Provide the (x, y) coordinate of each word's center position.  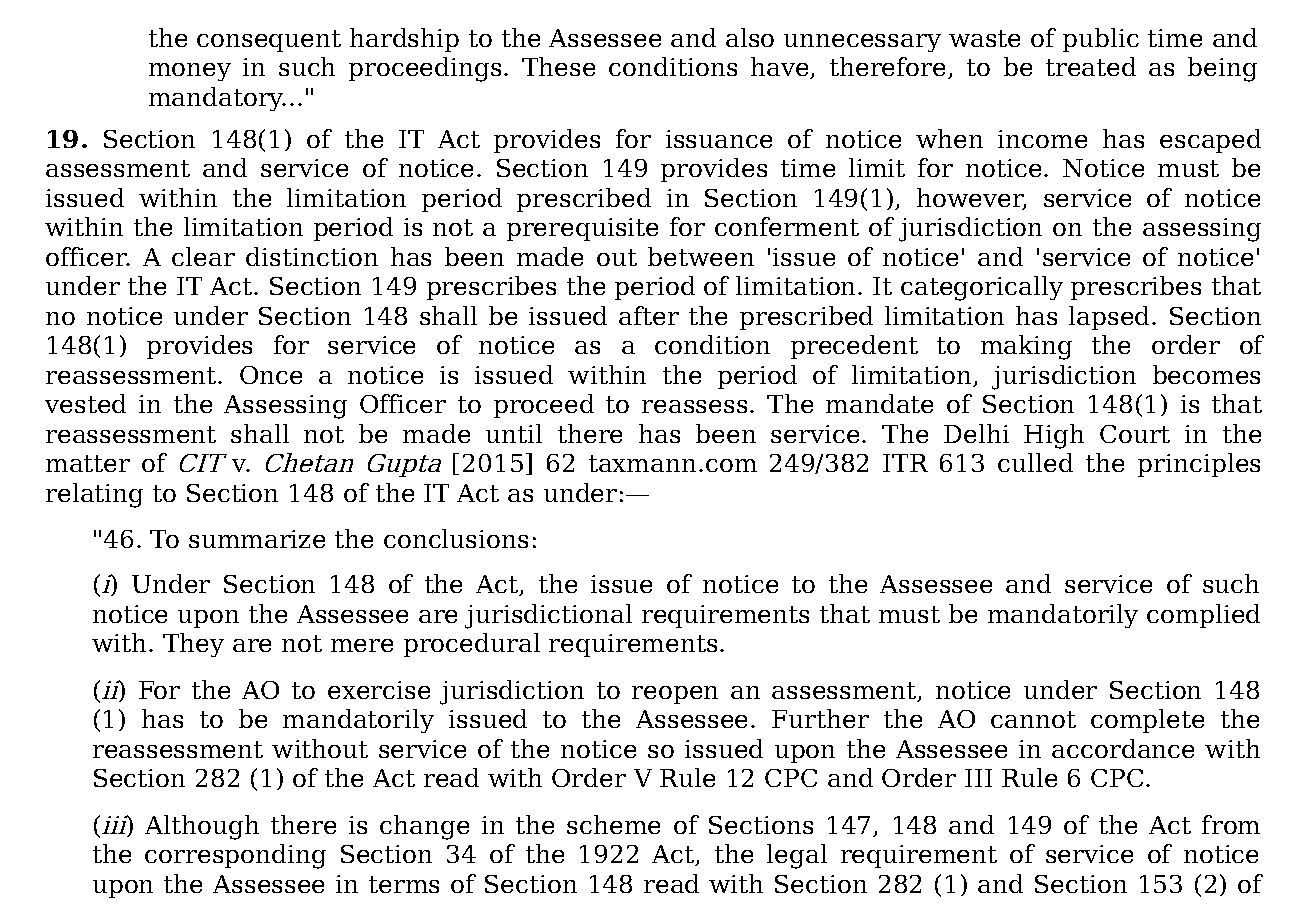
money (190, 72)
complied (1203, 616)
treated (1091, 66)
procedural (472, 645)
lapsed (1109, 318)
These (558, 66)
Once (271, 375)
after (649, 315)
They (193, 645)
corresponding (235, 856)
